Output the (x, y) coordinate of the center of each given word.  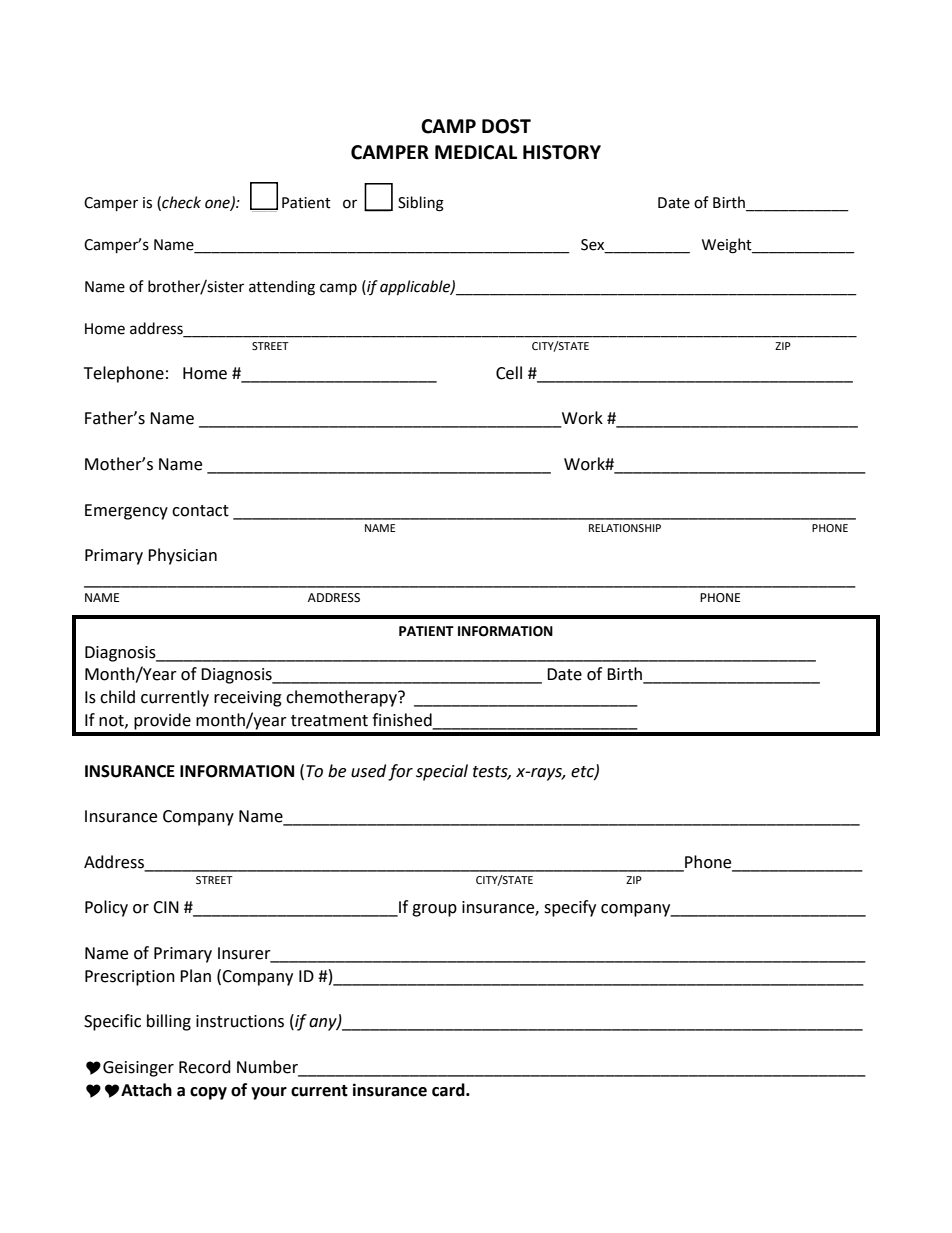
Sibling (421, 204)
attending (282, 288)
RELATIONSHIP (625, 528)
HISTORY (562, 152)
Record (205, 1067)
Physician (182, 556)
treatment (329, 721)
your (269, 1093)
